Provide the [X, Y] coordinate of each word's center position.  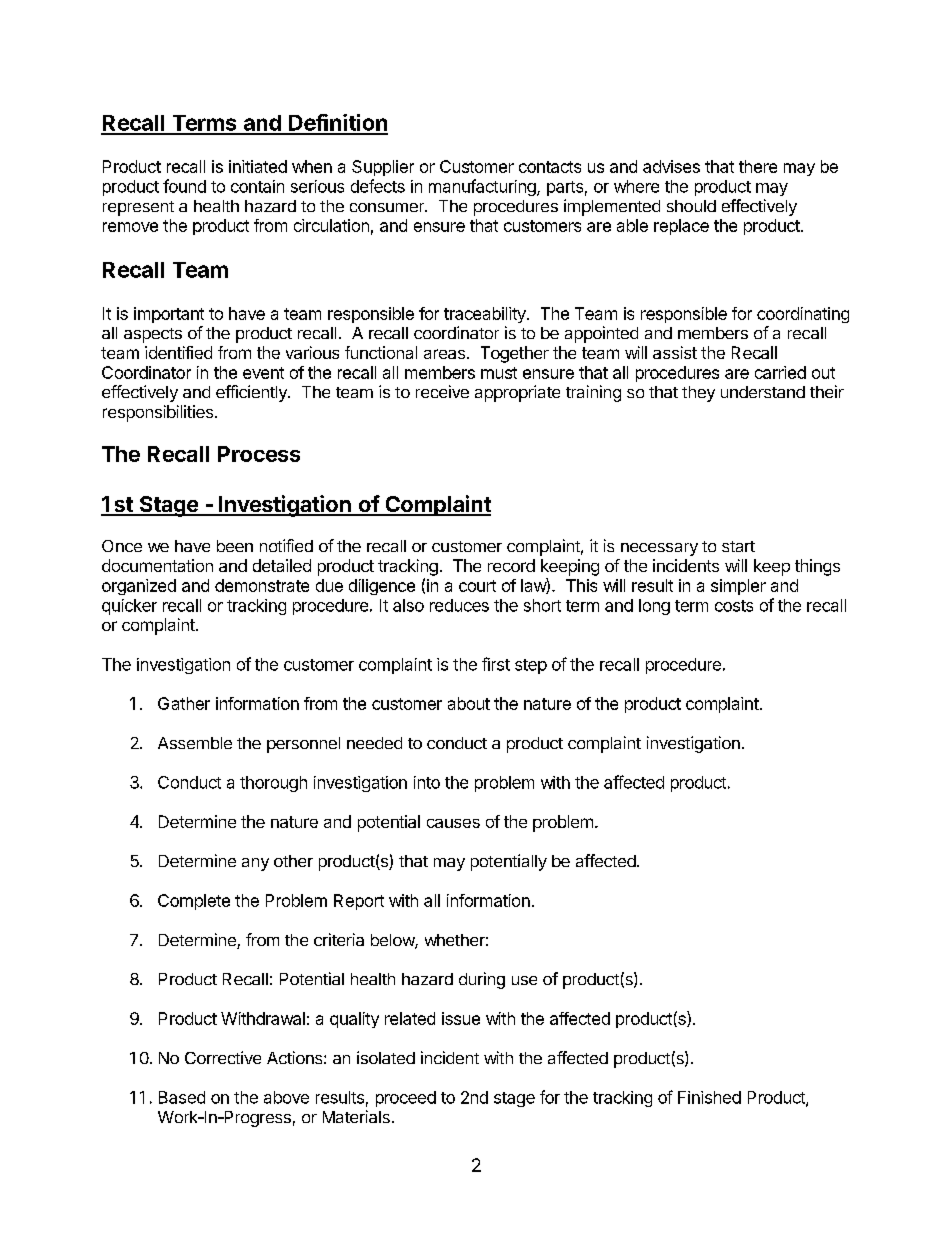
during [482, 980]
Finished [709, 1097]
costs [734, 606]
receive [442, 391]
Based [182, 1097]
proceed [406, 1099]
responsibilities [158, 413]
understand [763, 392]
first [496, 664]
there [758, 166]
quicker [129, 607]
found [184, 186]
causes [453, 823]
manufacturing [483, 187]
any [255, 864]
